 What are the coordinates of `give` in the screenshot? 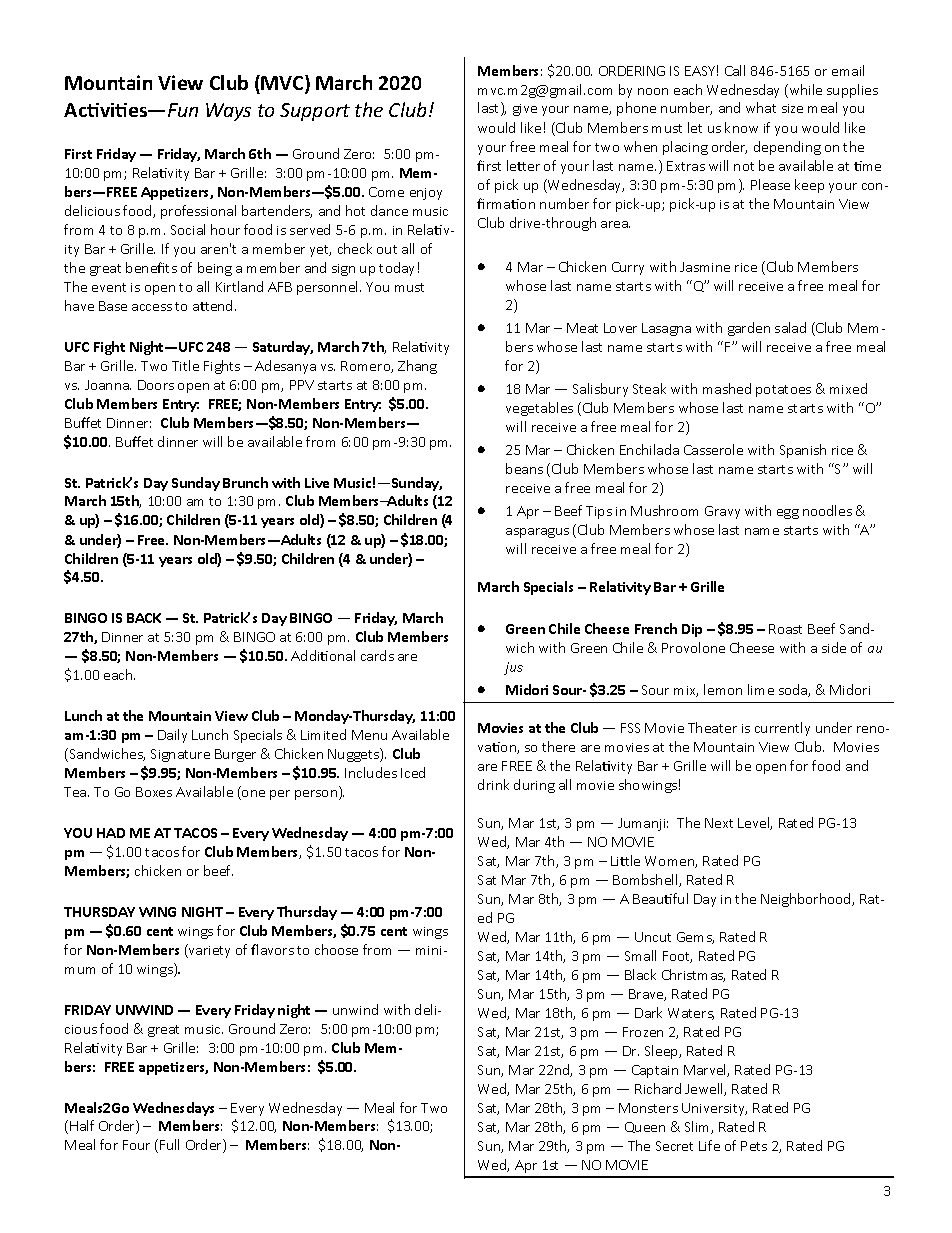 It's located at (525, 110).
